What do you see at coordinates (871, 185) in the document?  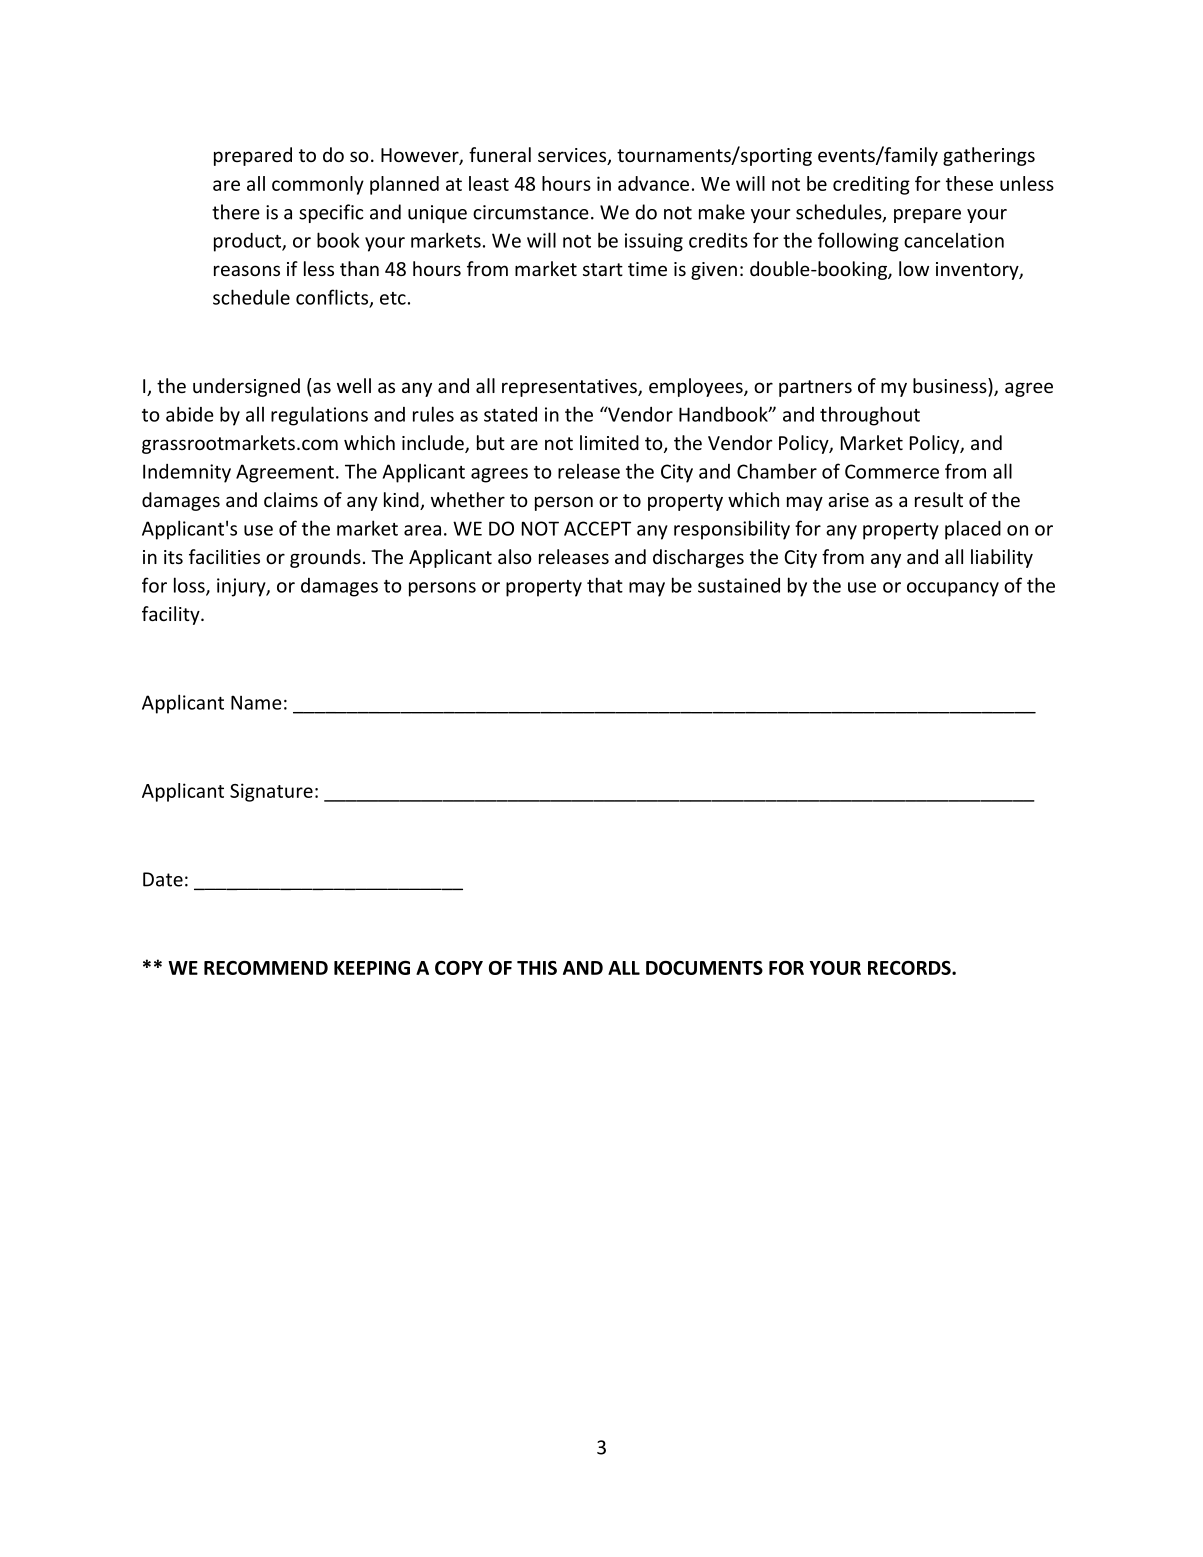 I see `crediting` at bounding box center [871, 185].
